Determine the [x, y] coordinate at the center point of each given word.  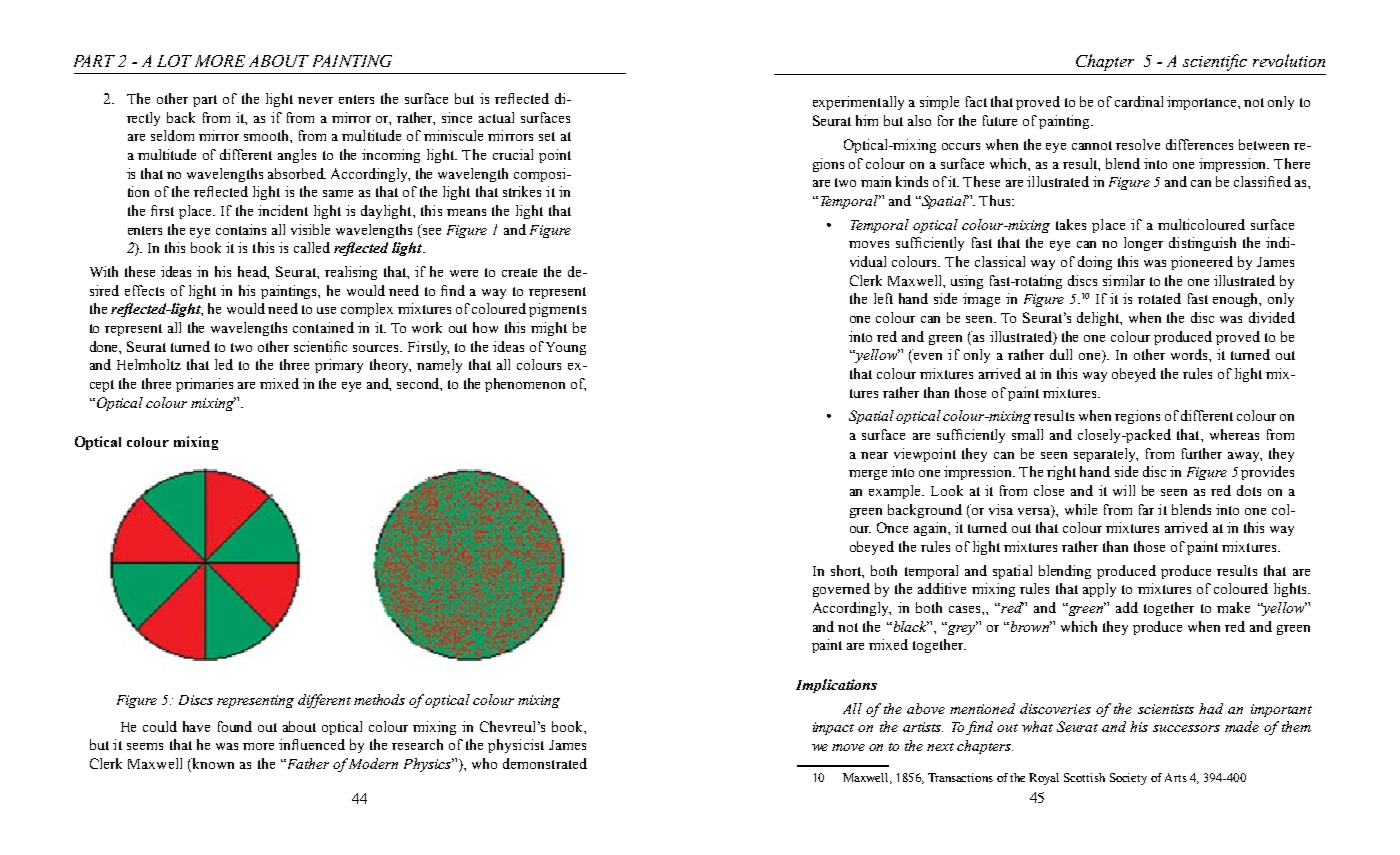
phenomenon [525, 385]
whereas [1234, 434]
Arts [1176, 777]
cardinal [1139, 101]
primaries [204, 385]
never [315, 100]
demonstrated [545, 763]
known [212, 765]
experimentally [858, 103]
